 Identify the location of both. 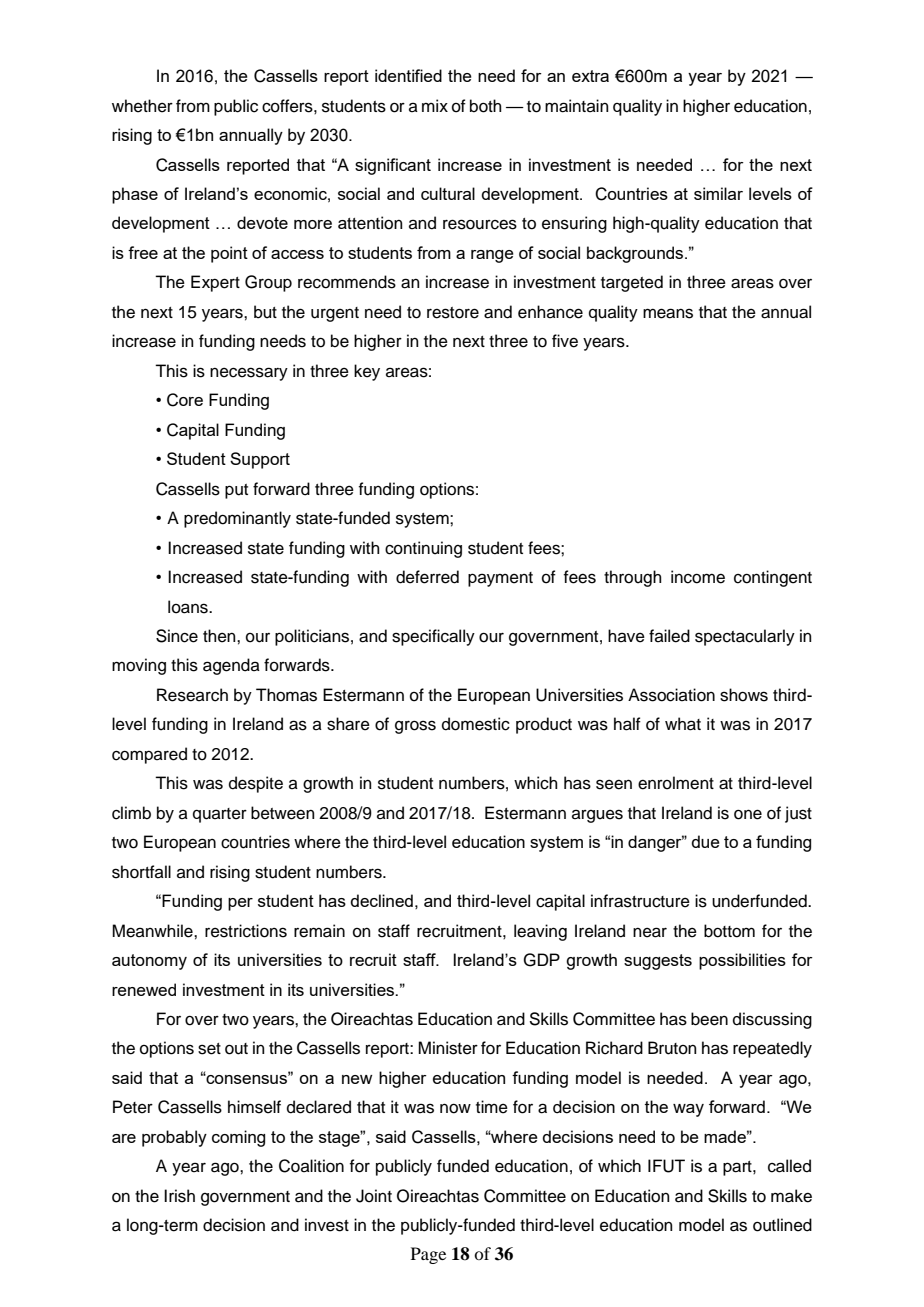
(486, 106).
